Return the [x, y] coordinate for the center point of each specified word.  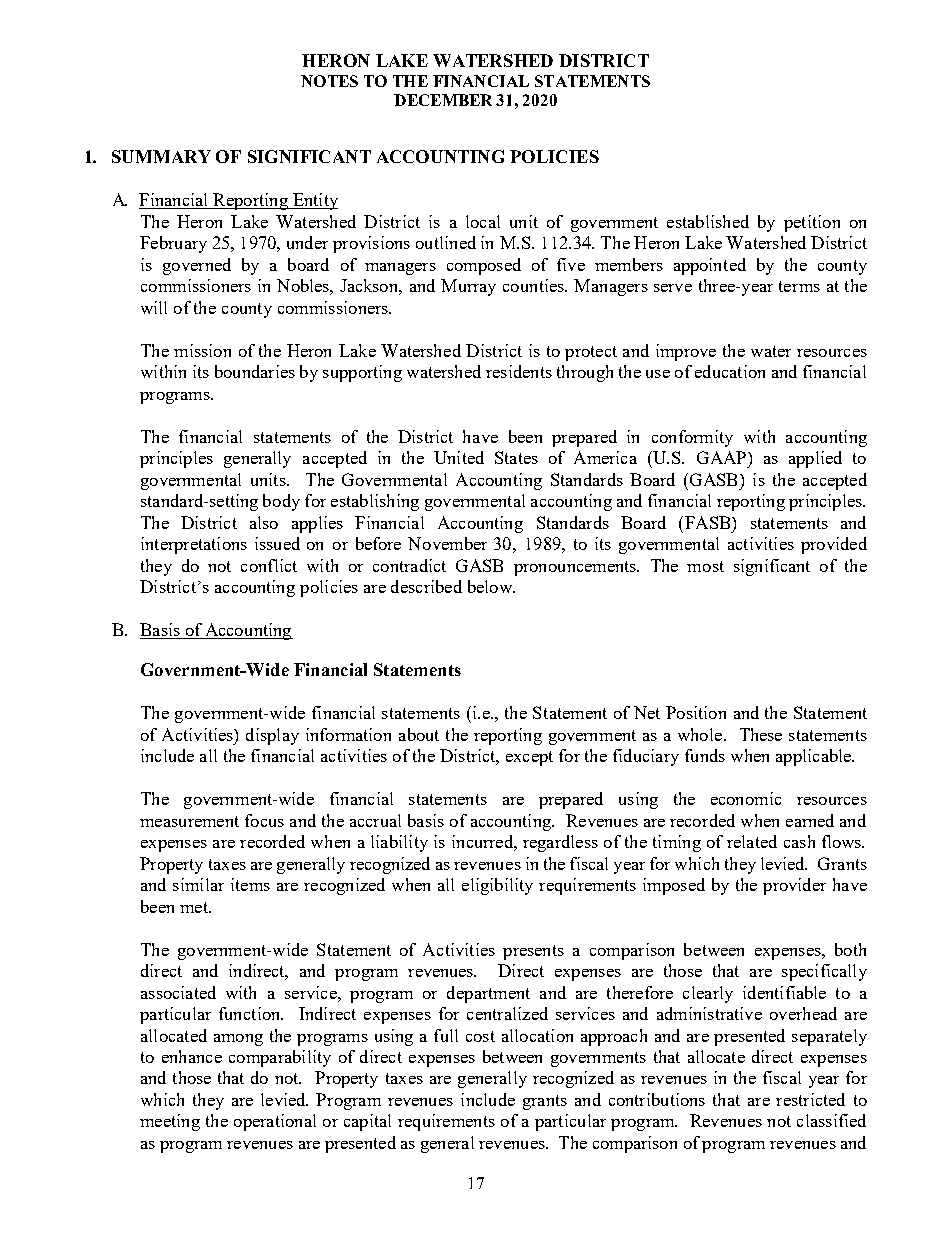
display [272, 736]
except [529, 758]
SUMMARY [161, 156]
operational [275, 1122]
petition [812, 223]
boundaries [255, 371]
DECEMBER [443, 100]
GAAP [723, 457]
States [516, 457]
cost [480, 1036]
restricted [810, 1099]
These [761, 734]
